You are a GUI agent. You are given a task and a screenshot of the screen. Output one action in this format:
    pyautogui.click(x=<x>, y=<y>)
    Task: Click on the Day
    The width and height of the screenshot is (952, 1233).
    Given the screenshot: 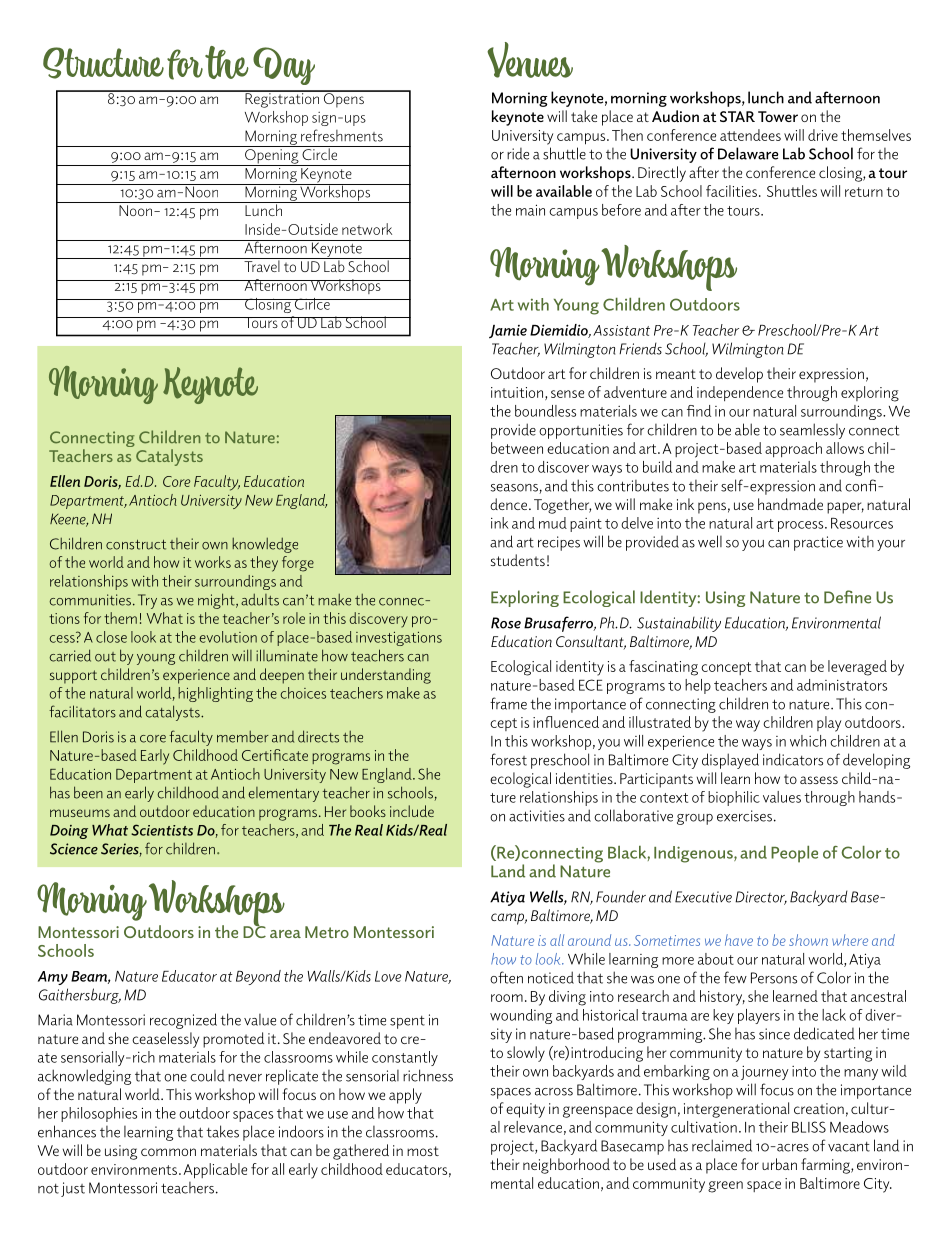 What is the action you would take?
    pyautogui.click(x=284, y=66)
